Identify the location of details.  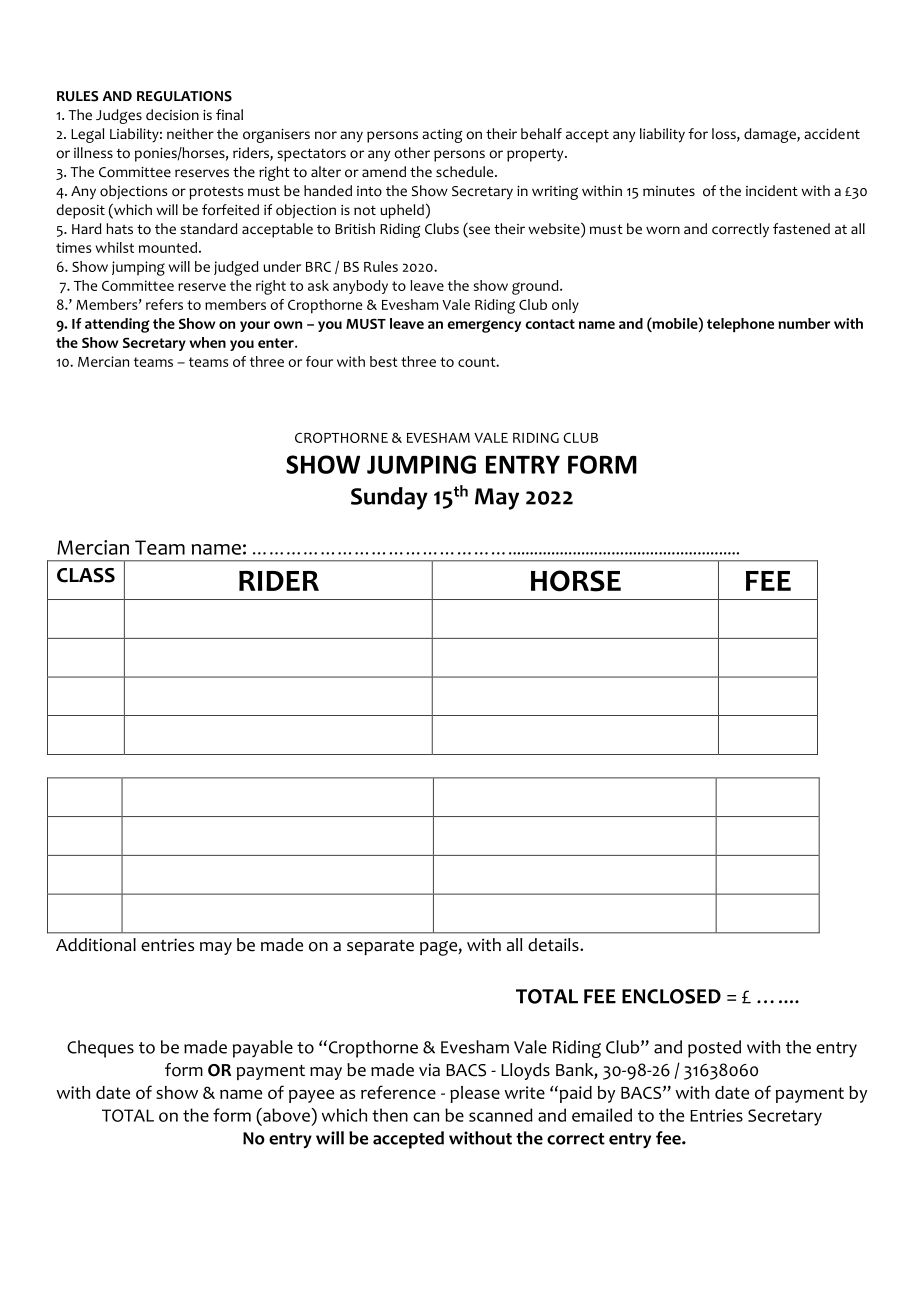
(554, 945).
